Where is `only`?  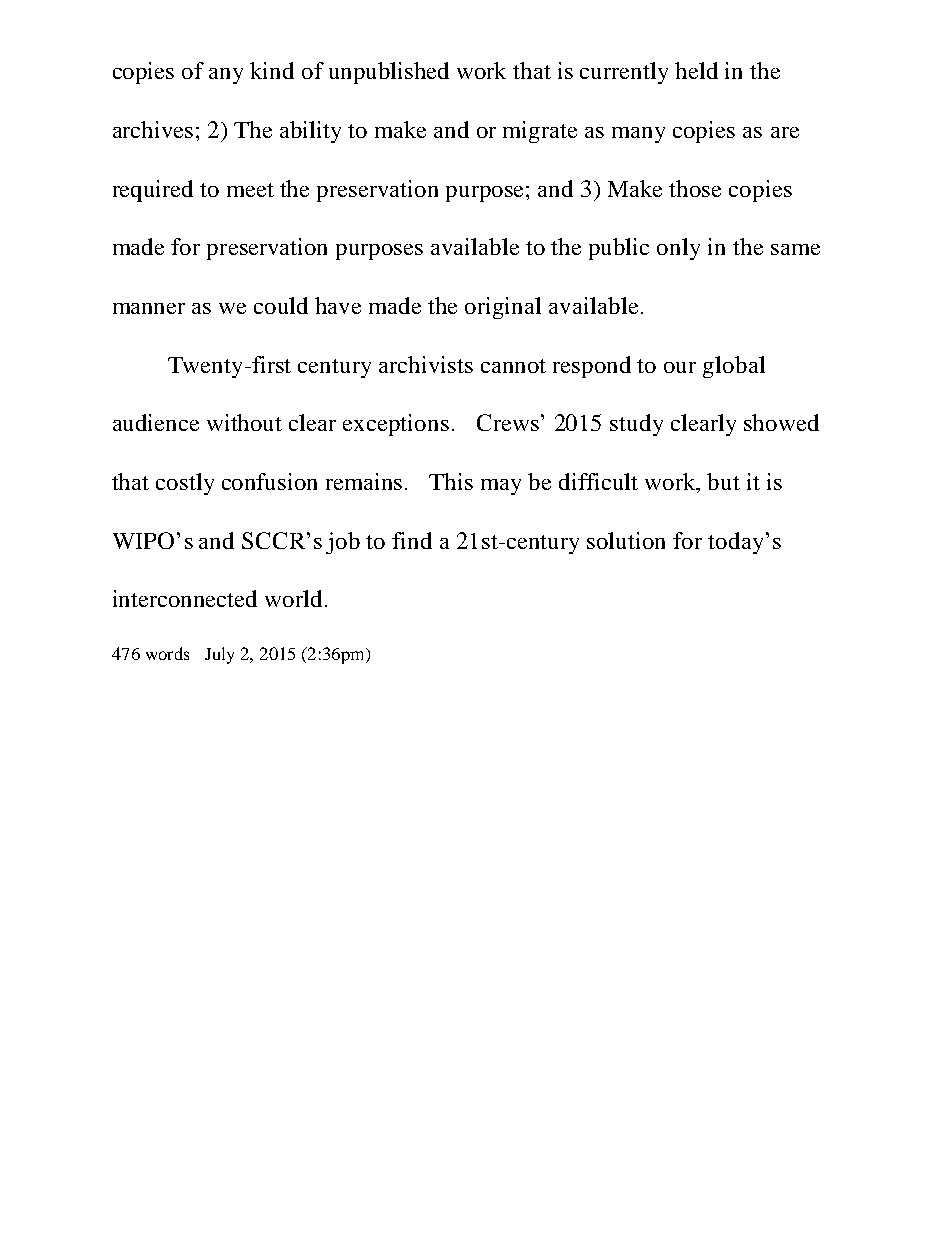 only is located at coordinates (678, 249).
